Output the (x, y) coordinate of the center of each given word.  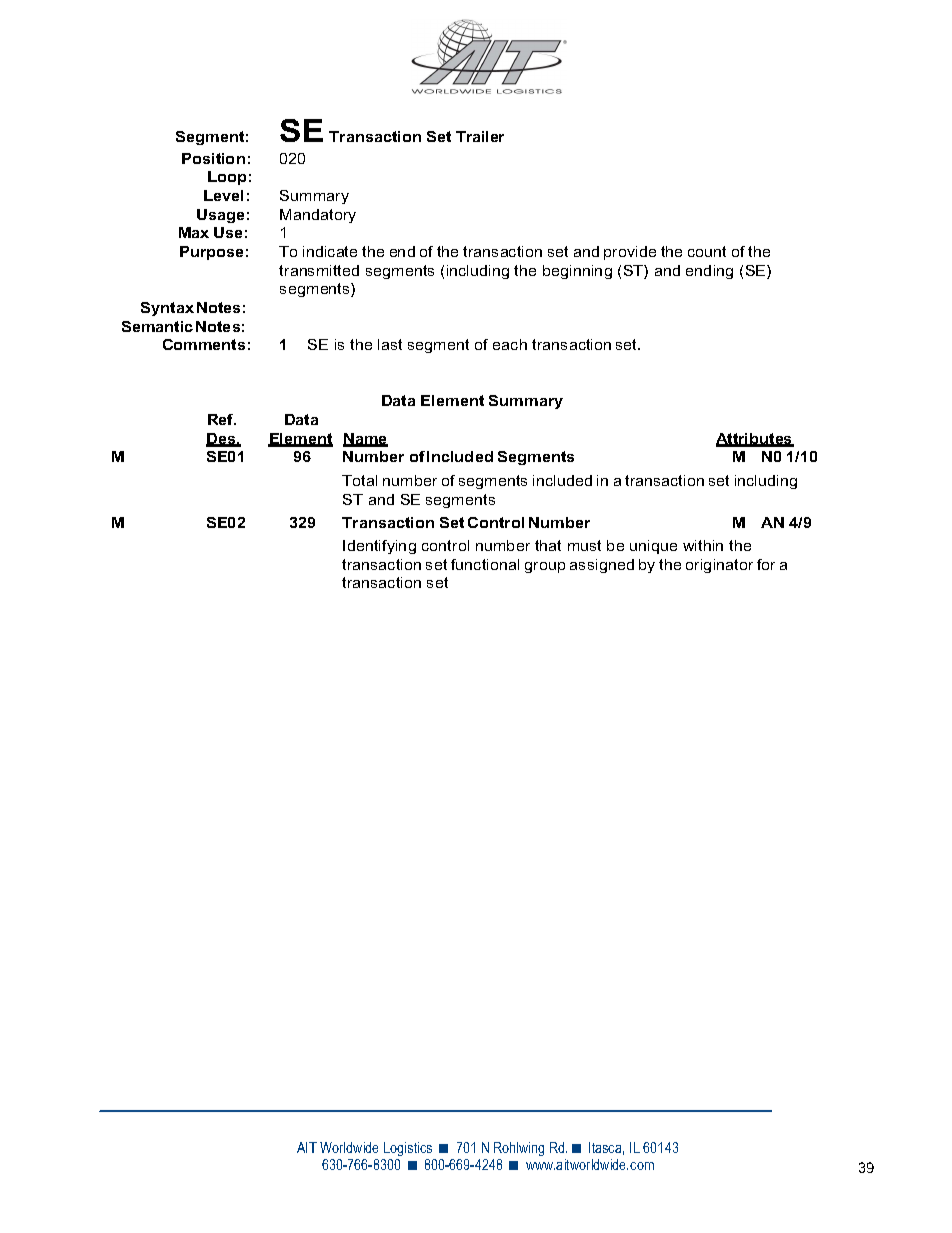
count (707, 251)
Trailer (480, 136)
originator (719, 566)
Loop (227, 178)
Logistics (408, 1149)
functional (485, 564)
